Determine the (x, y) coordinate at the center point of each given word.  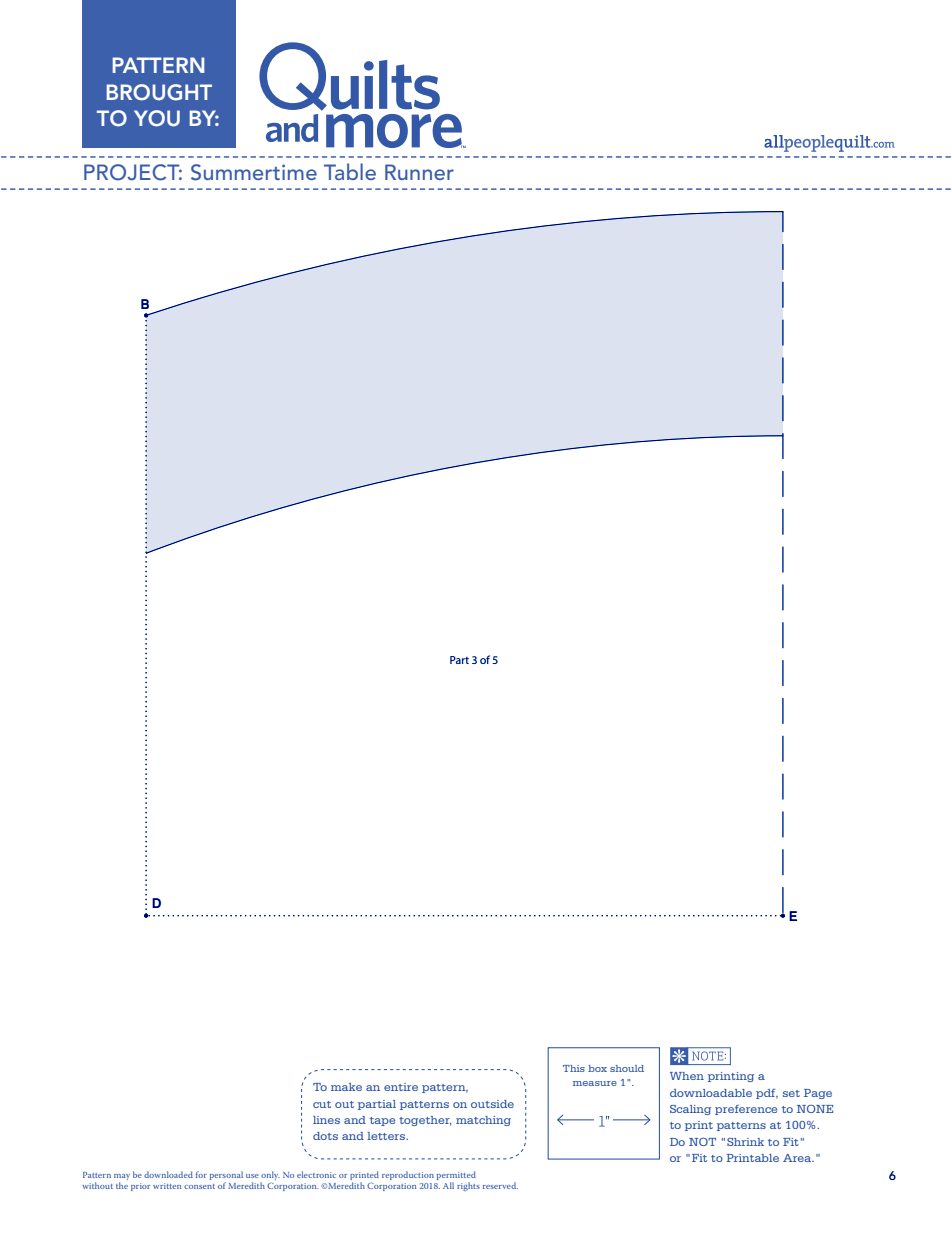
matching (483, 1121)
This (574, 1068)
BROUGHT (159, 92)
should (627, 1068)
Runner (419, 172)
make (346, 1087)
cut (322, 1104)
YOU (157, 118)
